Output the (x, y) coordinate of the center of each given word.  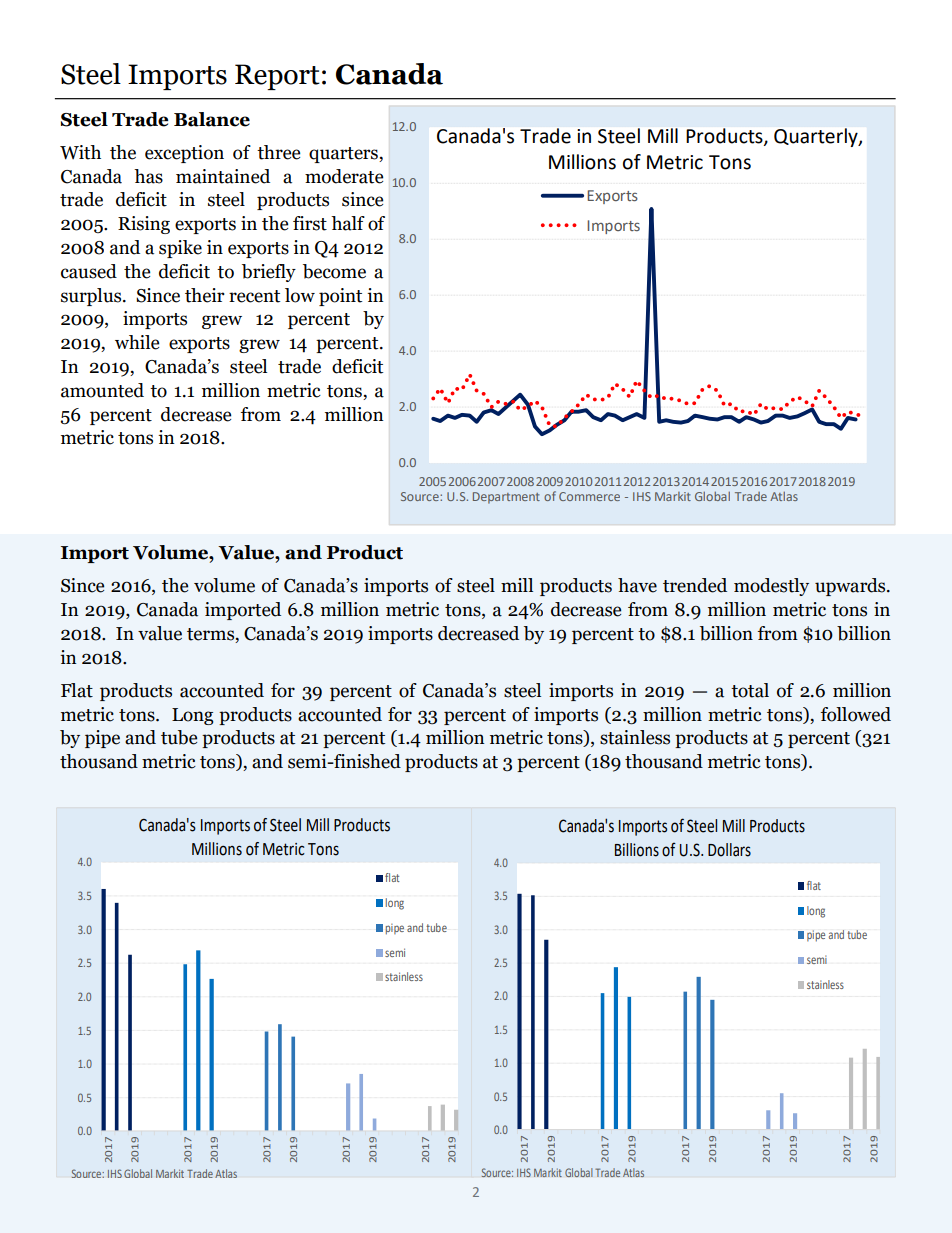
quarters (344, 155)
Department (506, 498)
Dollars (729, 850)
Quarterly (817, 137)
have (637, 585)
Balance (212, 119)
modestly (771, 587)
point (340, 297)
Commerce (589, 496)
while (137, 342)
